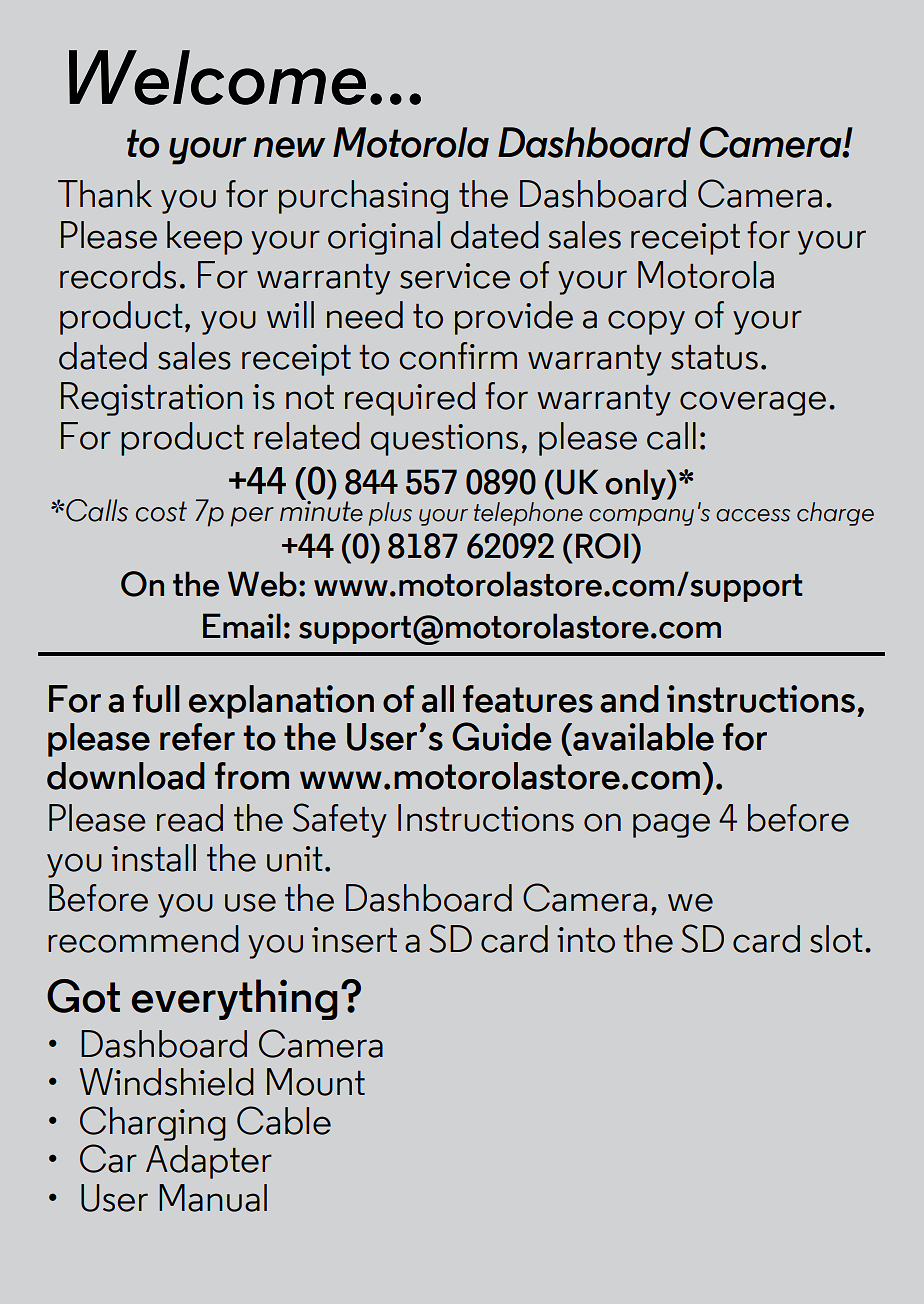 This screenshot has width=924, height=1304. Describe the element at coordinates (363, 197) in the screenshot. I see `purchasing` at that location.
